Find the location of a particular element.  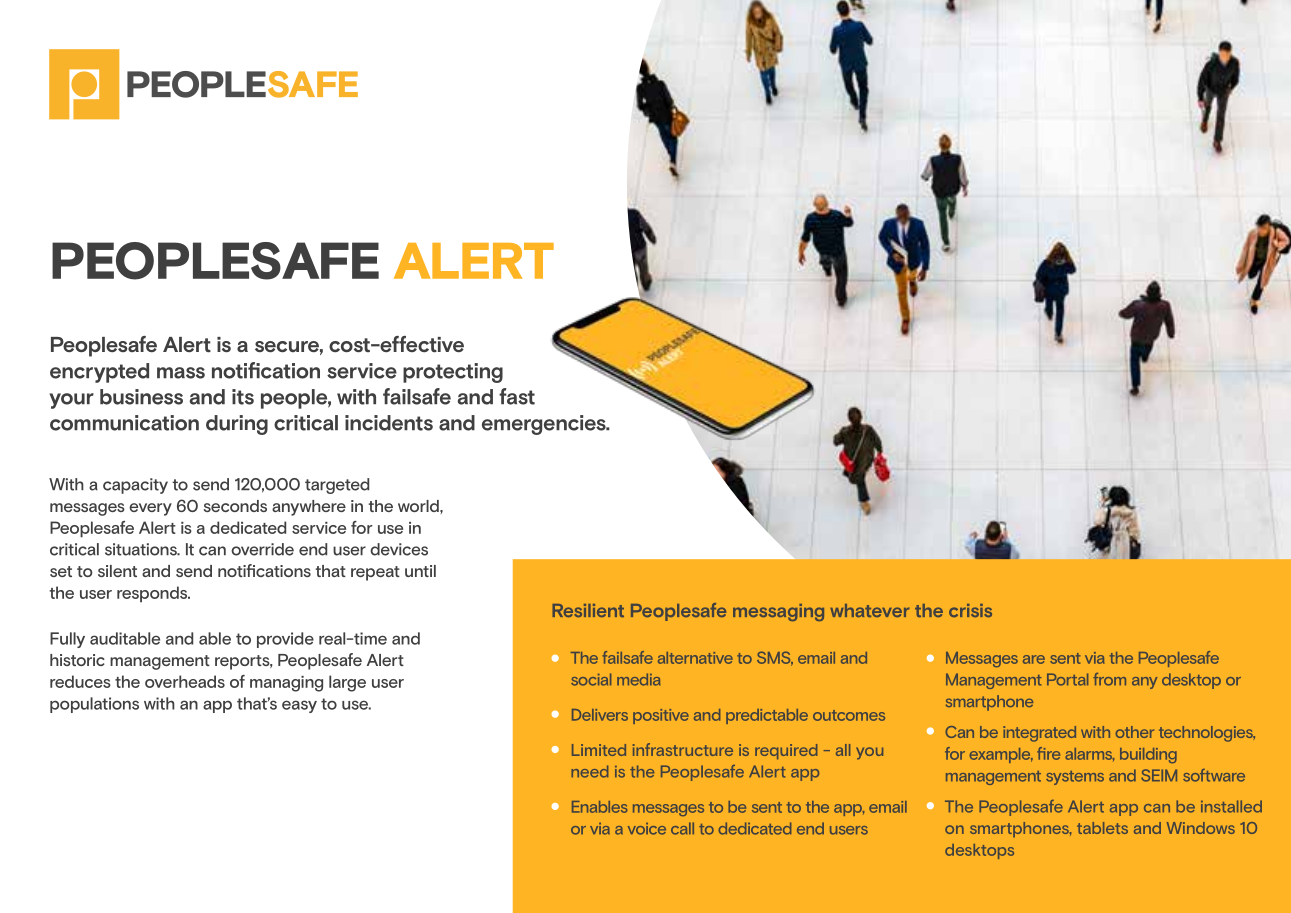

emergencies is located at coordinates (545, 425).
